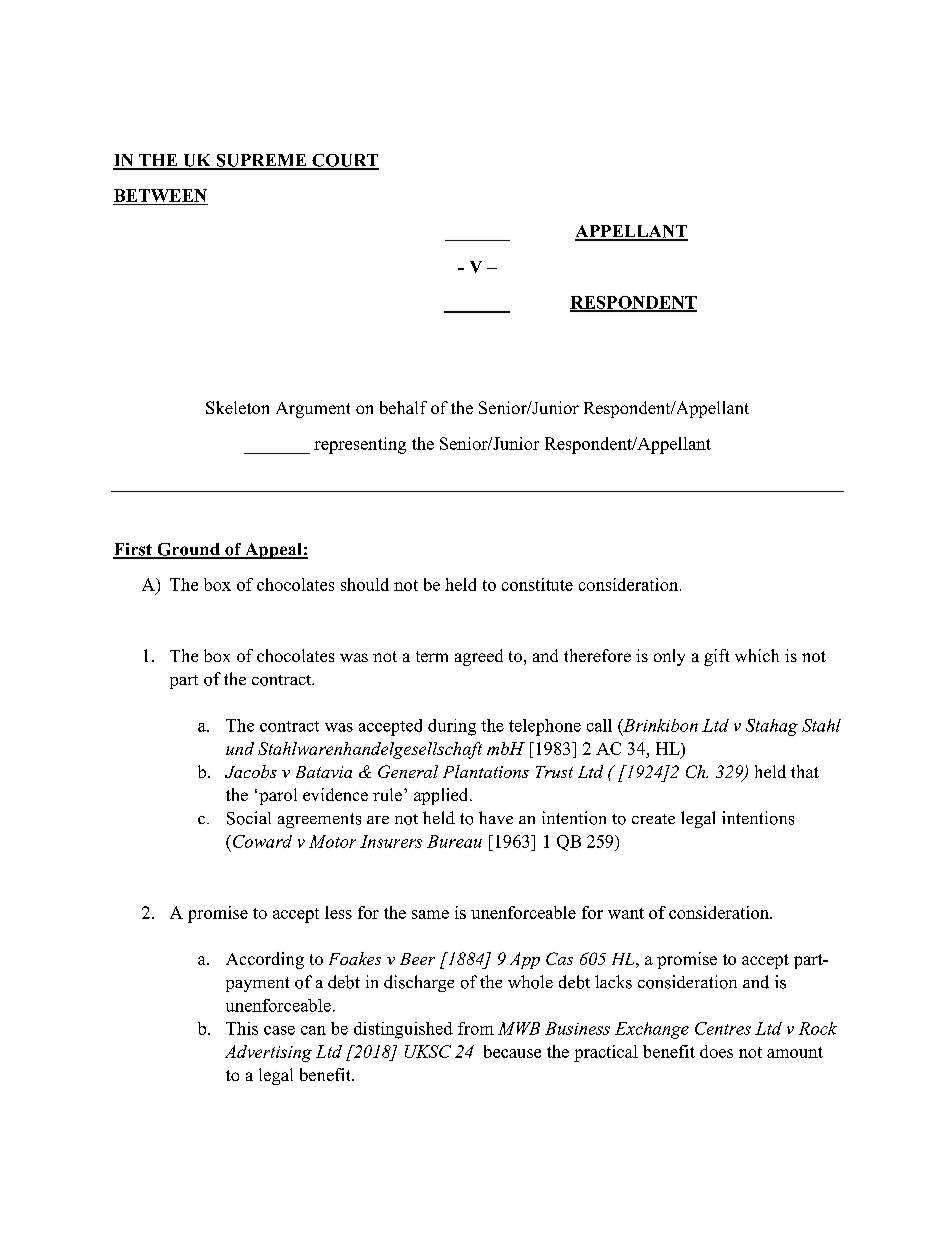 The image size is (952, 1233). I want to click on This, so click(242, 1028).
